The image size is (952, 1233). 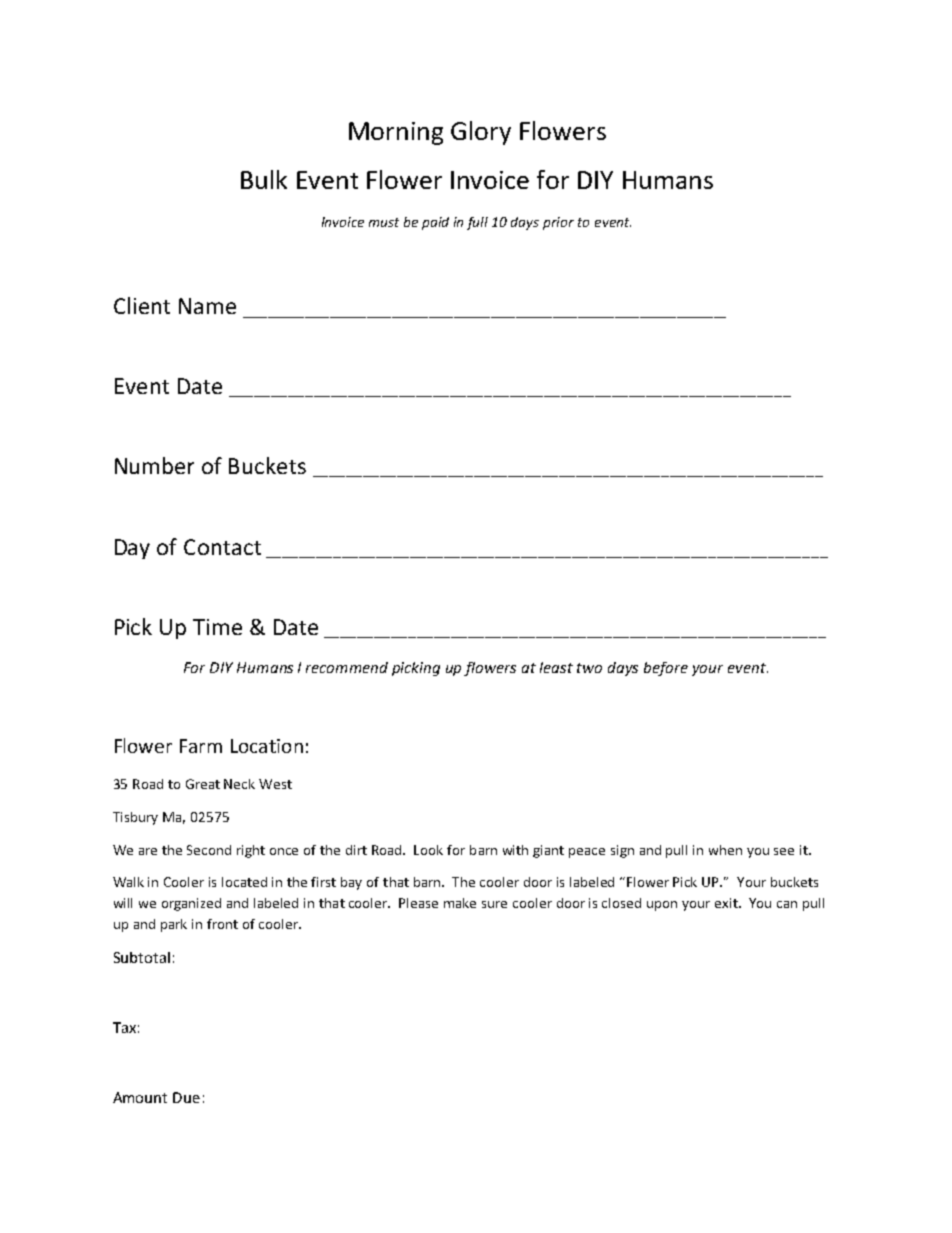 What do you see at coordinates (207, 306) in the image?
I see `Name` at bounding box center [207, 306].
